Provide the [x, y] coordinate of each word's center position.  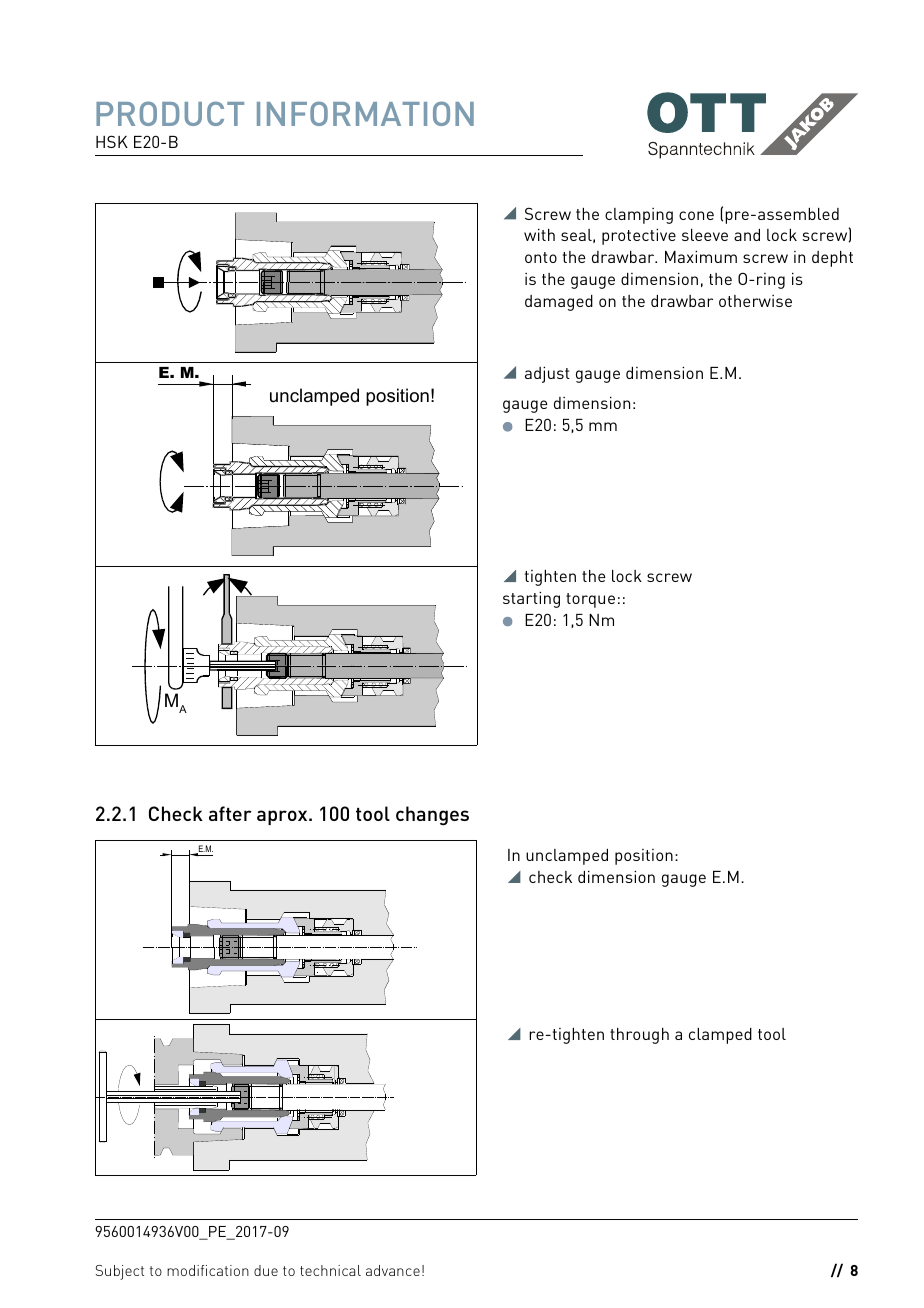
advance [393, 1270]
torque [590, 600]
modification [208, 1270]
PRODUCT [170, 113]
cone [696, 215]
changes [432, 816]
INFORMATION [365, 113]
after [230, 813]
